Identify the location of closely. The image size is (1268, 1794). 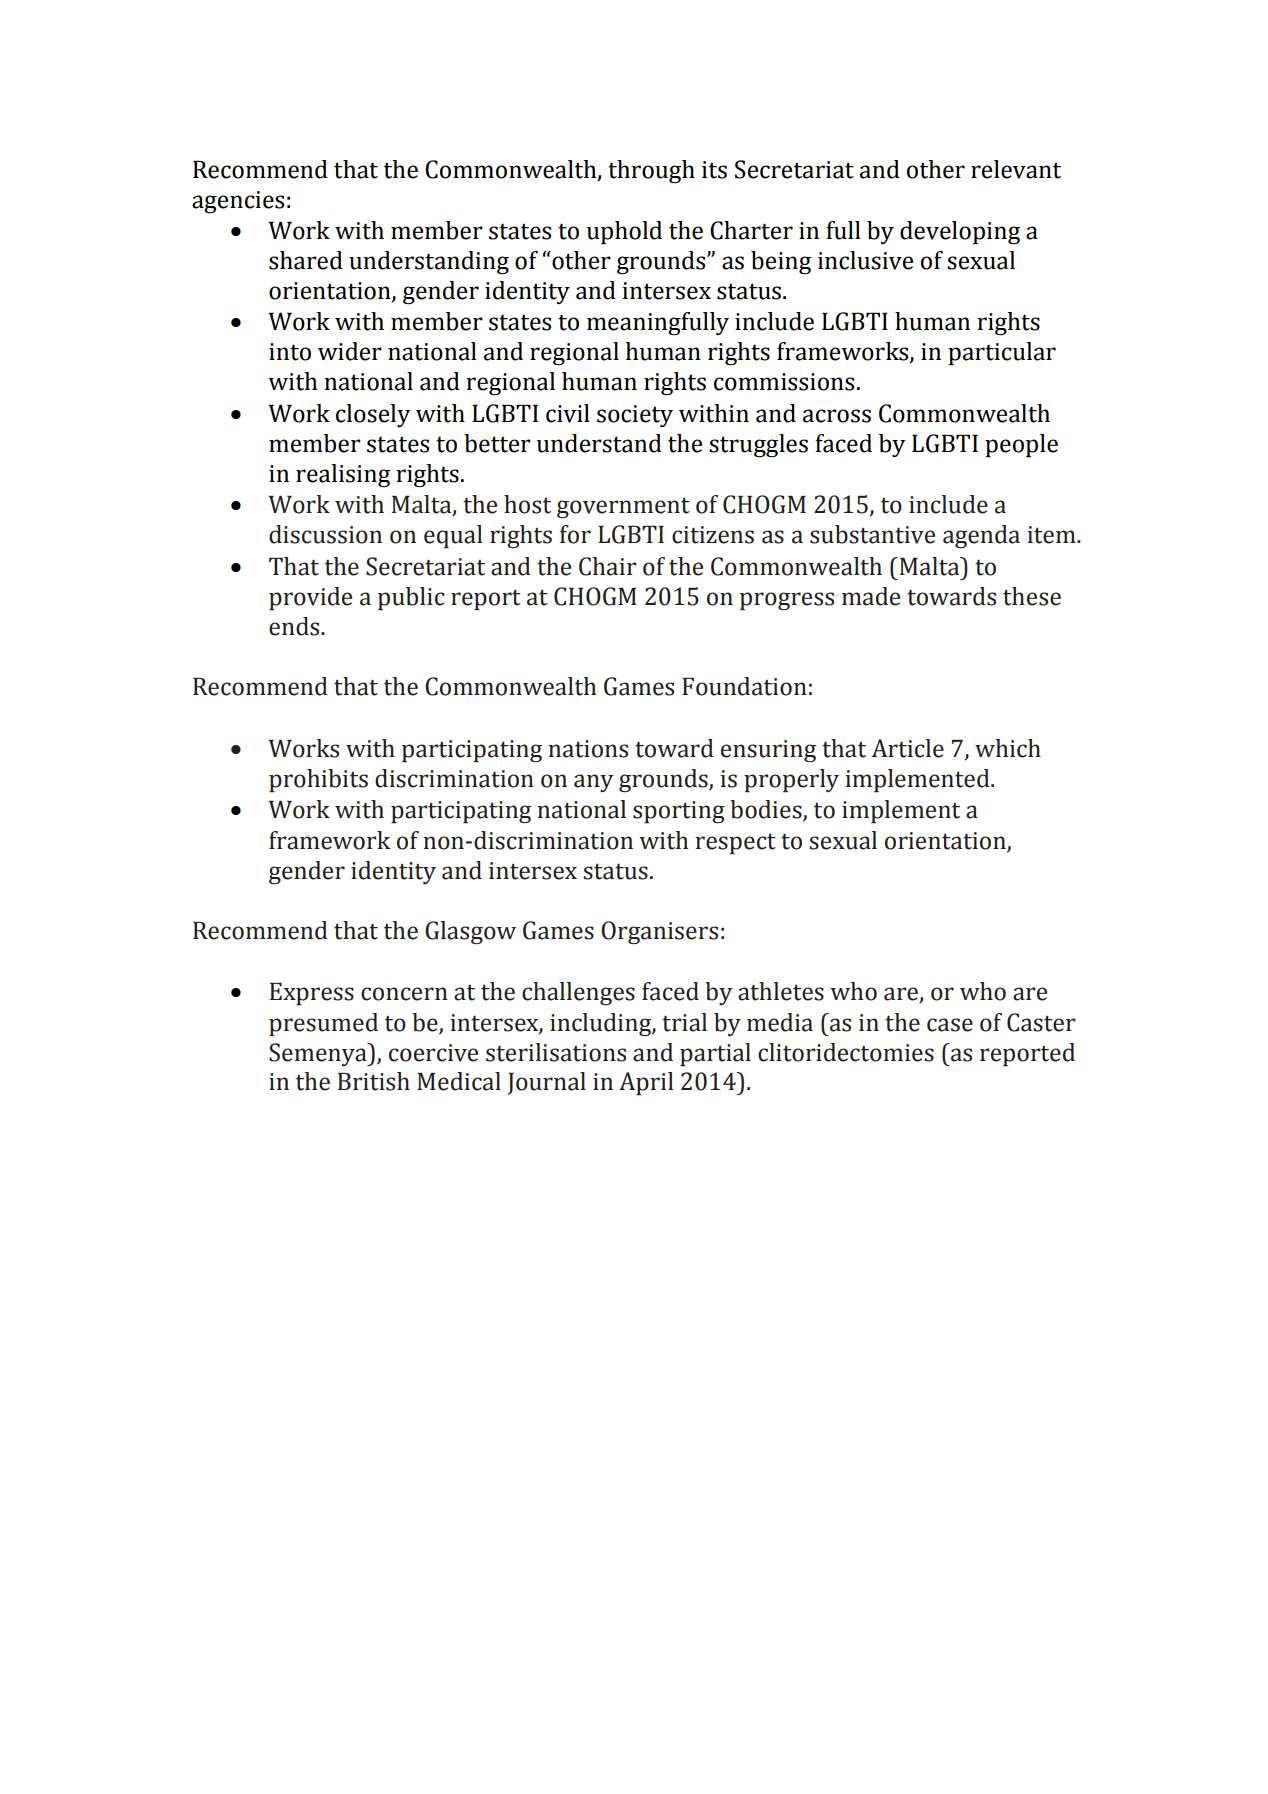
(373, 415).
